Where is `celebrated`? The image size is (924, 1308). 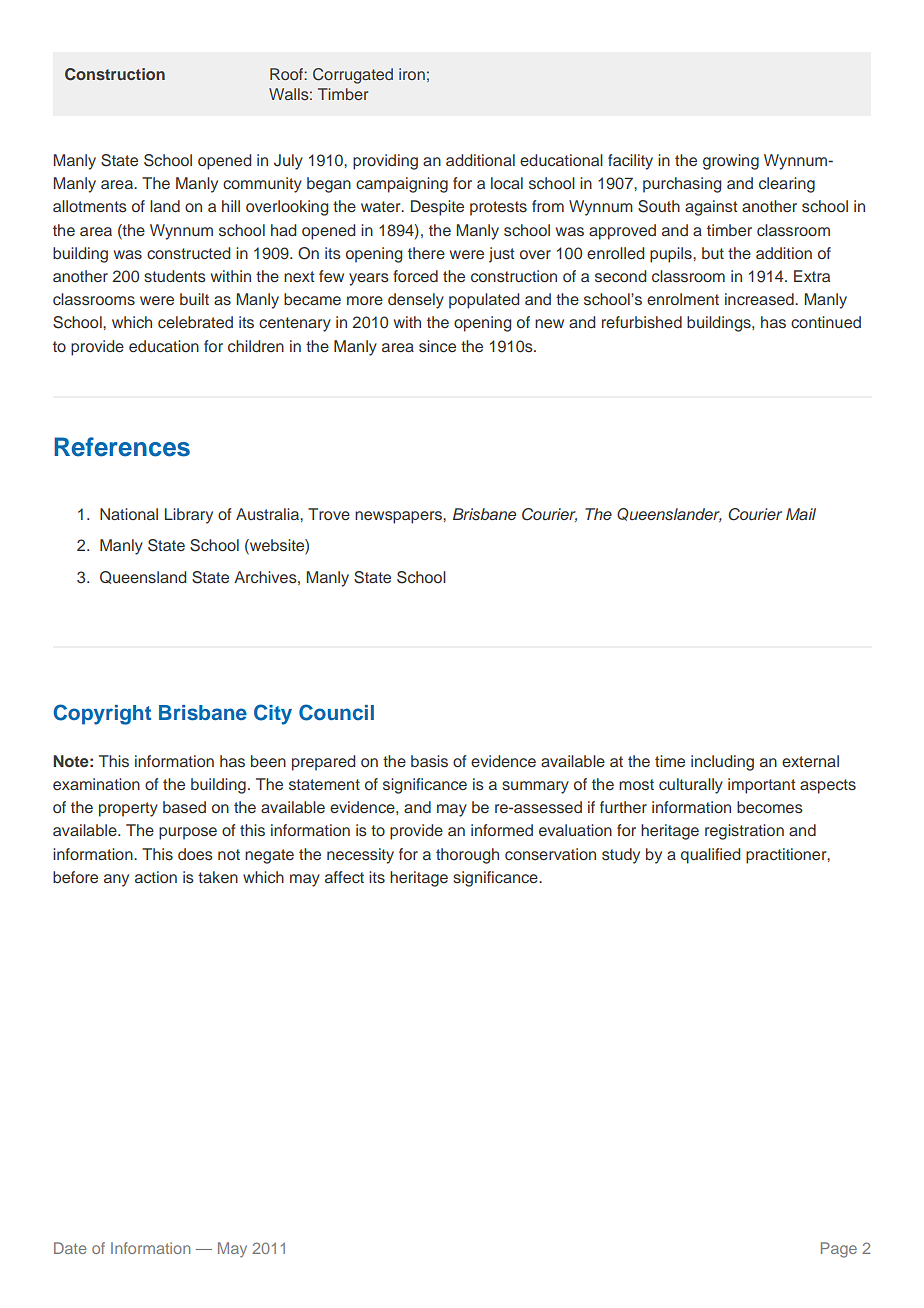
celebrated is located at coordinates (195, 322).
